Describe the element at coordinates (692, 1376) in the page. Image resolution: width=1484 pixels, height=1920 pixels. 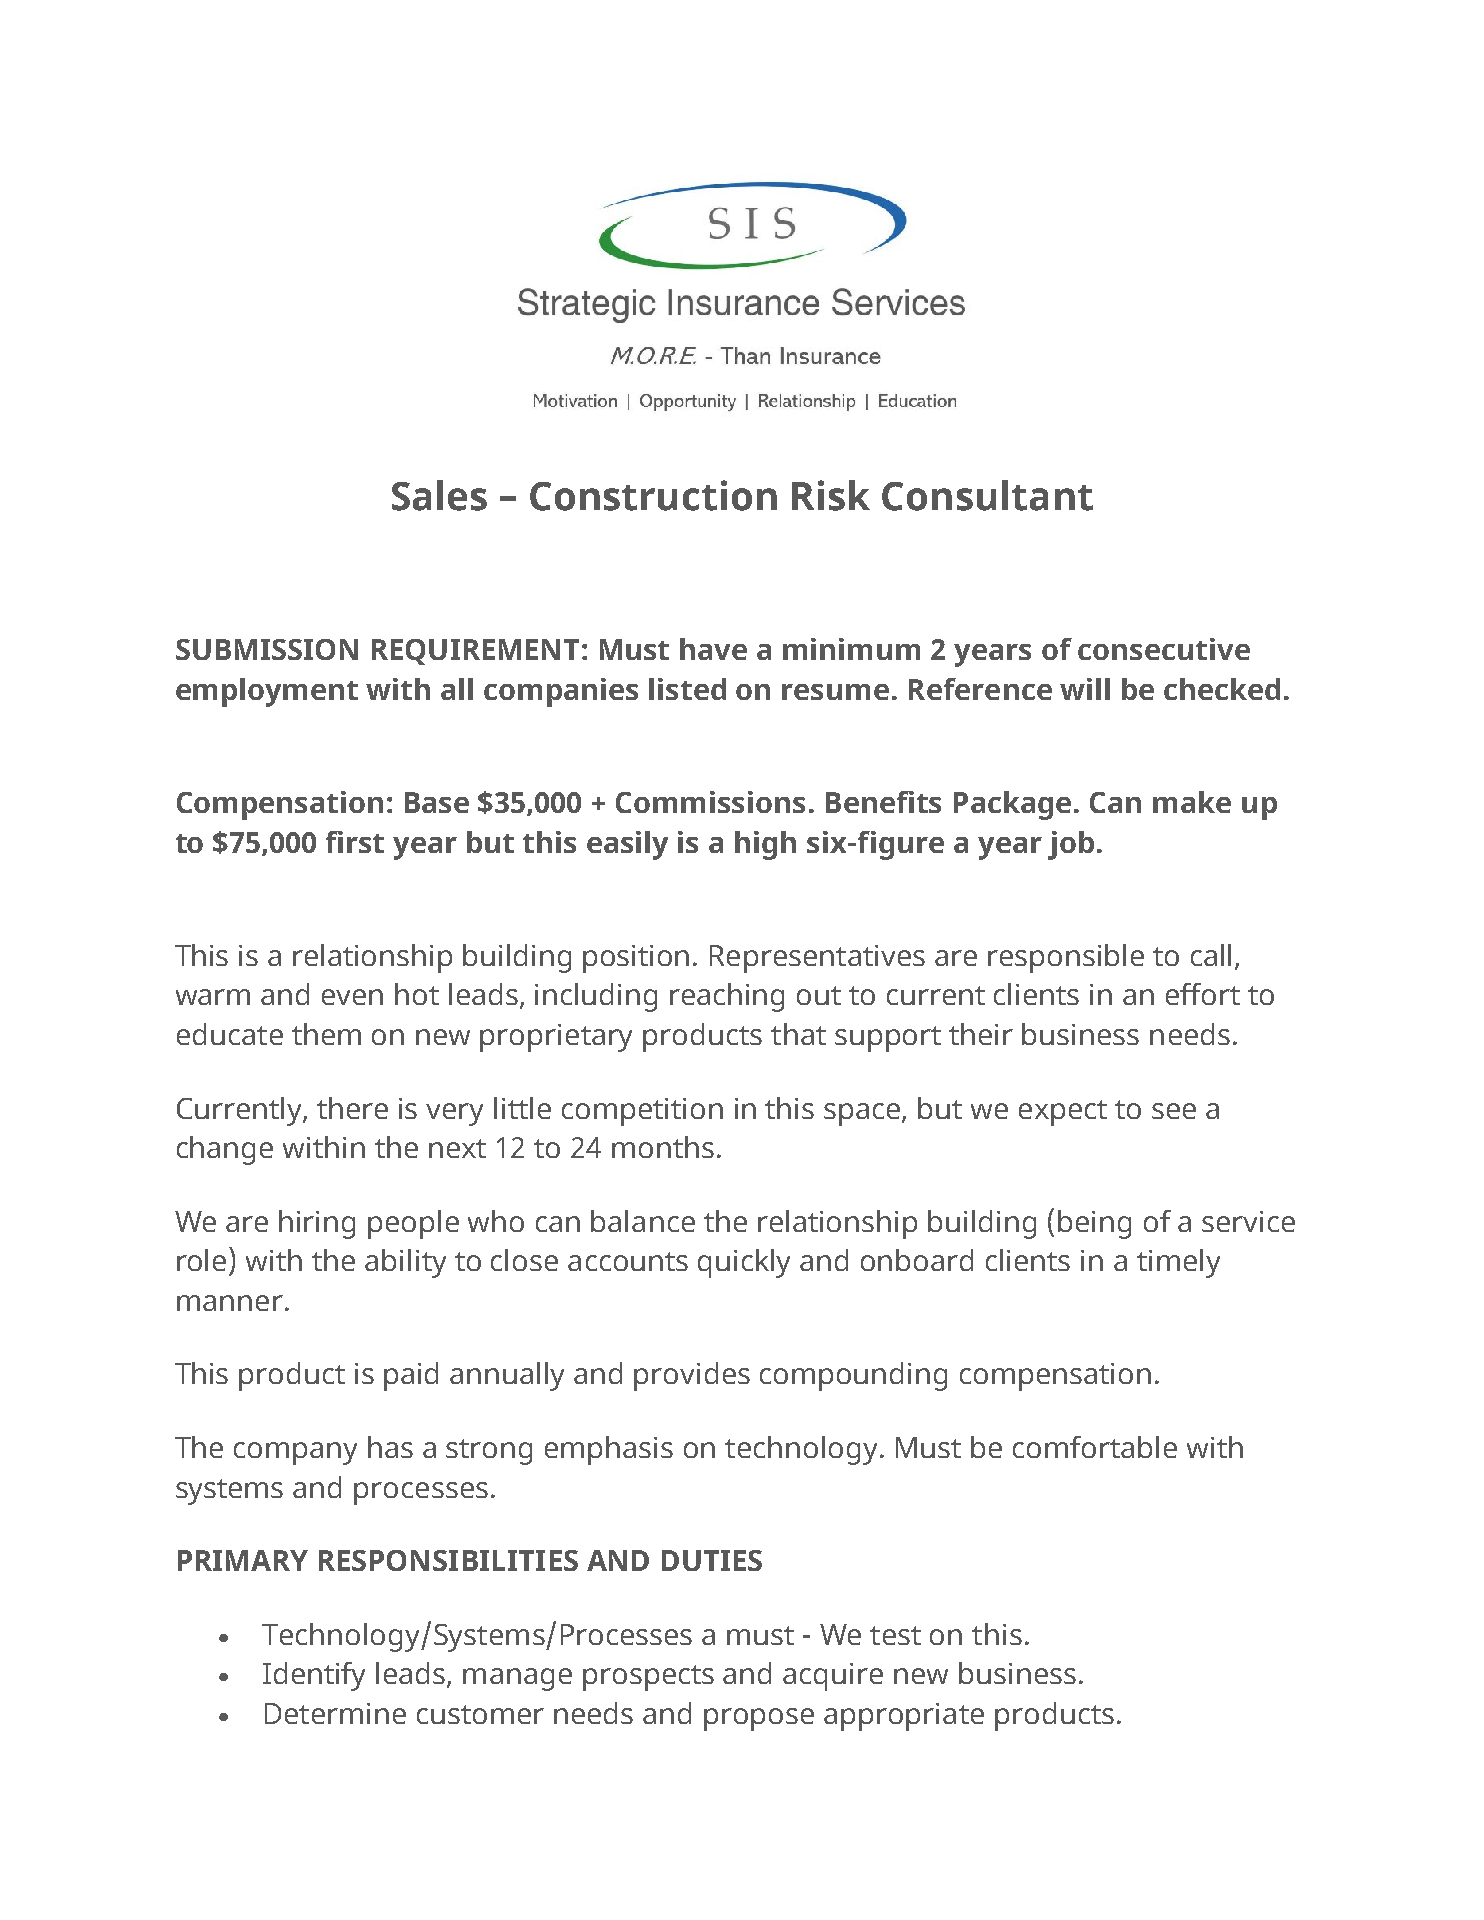
I see `provides` at that location.
